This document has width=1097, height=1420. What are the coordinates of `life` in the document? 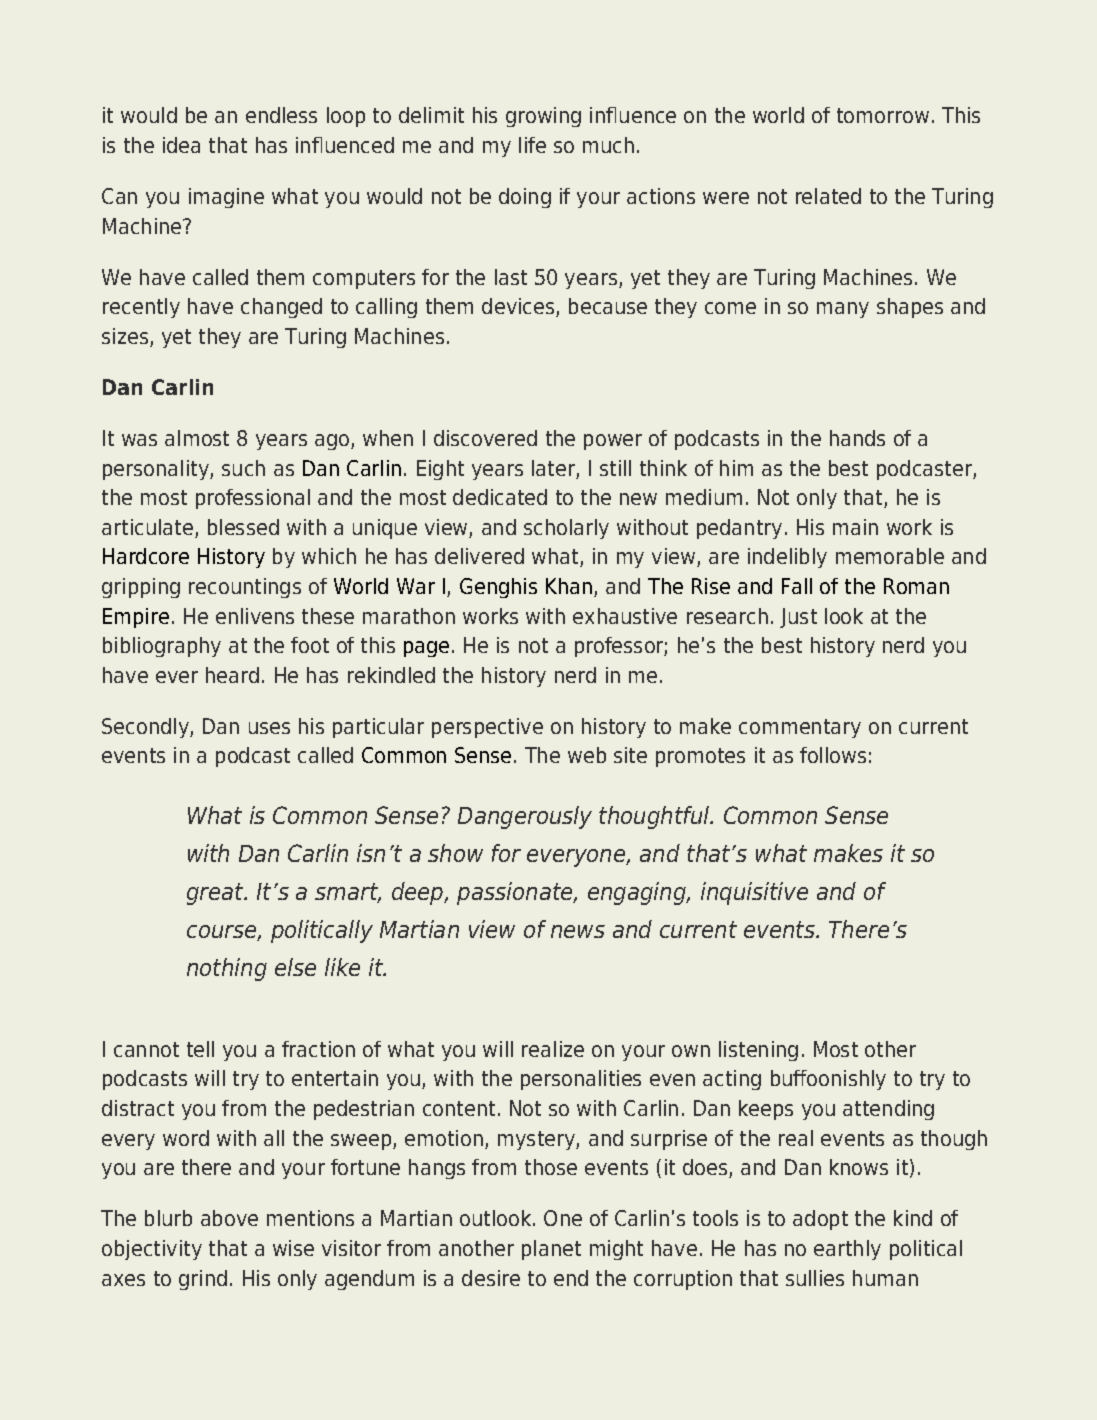 It's located at (532, 145).
